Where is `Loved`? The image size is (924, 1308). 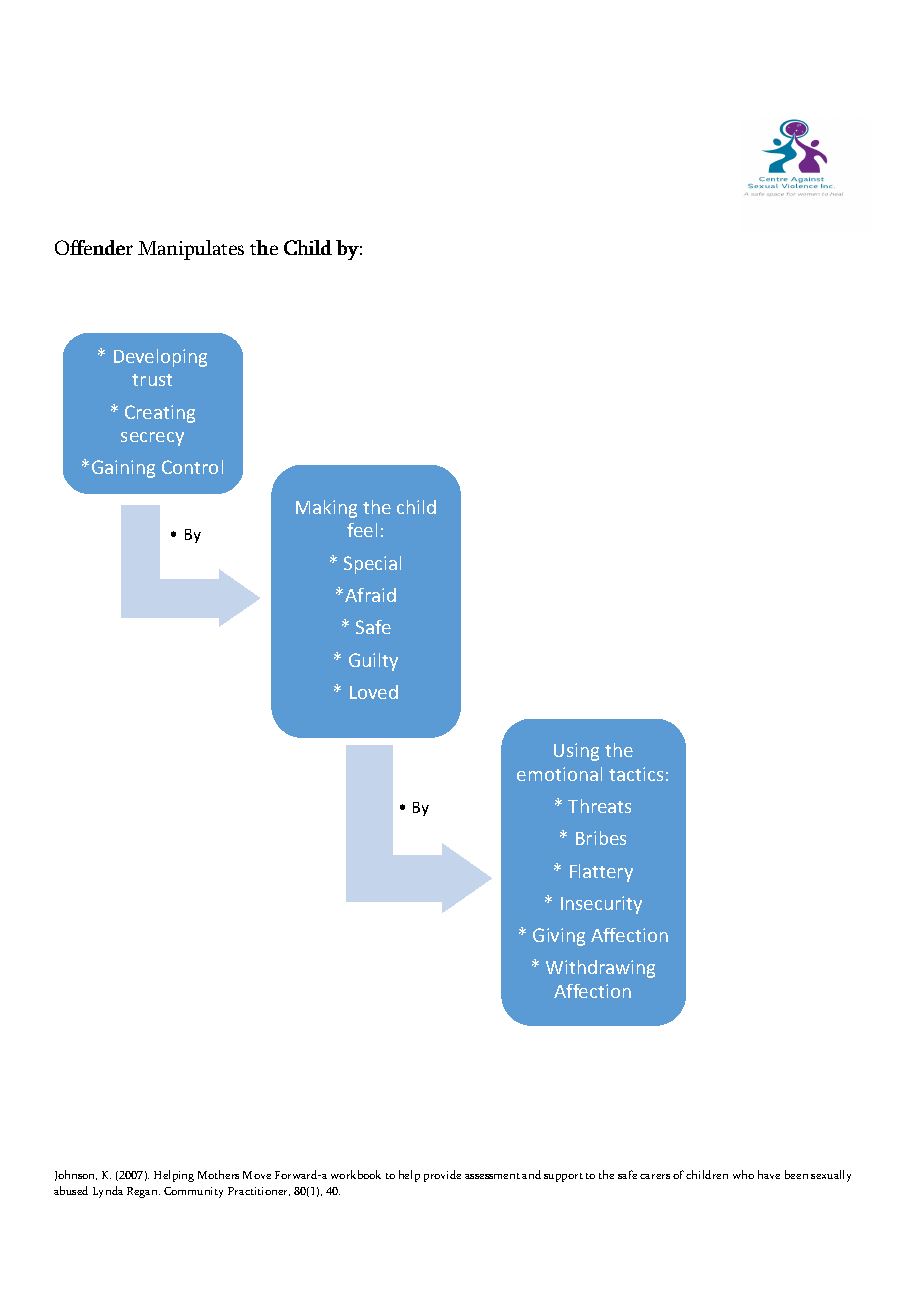
Loved is located at coordinates (374, 692).
